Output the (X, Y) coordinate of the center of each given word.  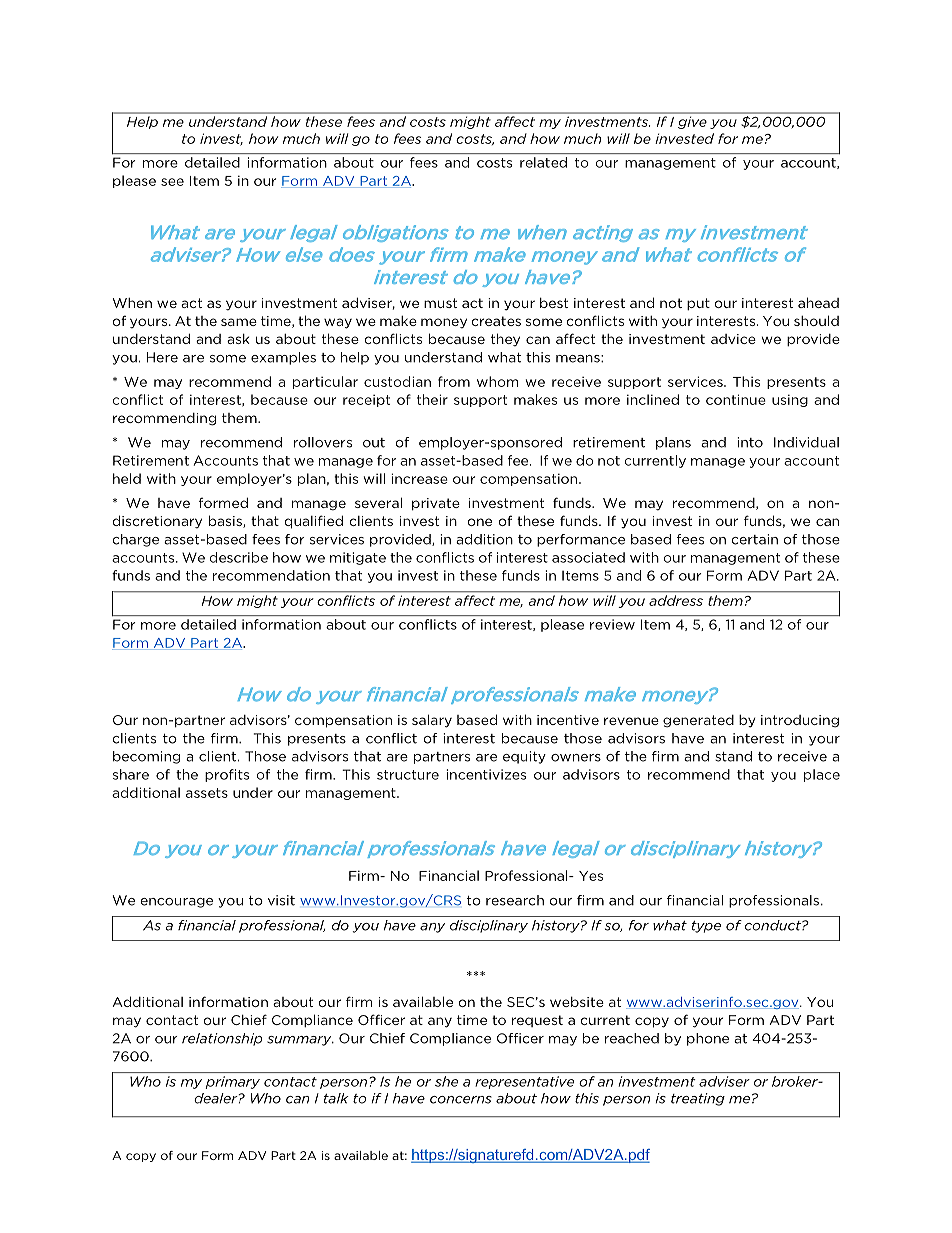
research (515, 900)
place (822, 775)
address (676, 600)
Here (162, 357)
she (446, 1081)
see (172, 182)
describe (239, 557)
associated (588, 557)
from (454, 381)
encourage (176, 903)
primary (233, 1082)
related (543, 162)
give (692, 123)
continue (736, 399)
